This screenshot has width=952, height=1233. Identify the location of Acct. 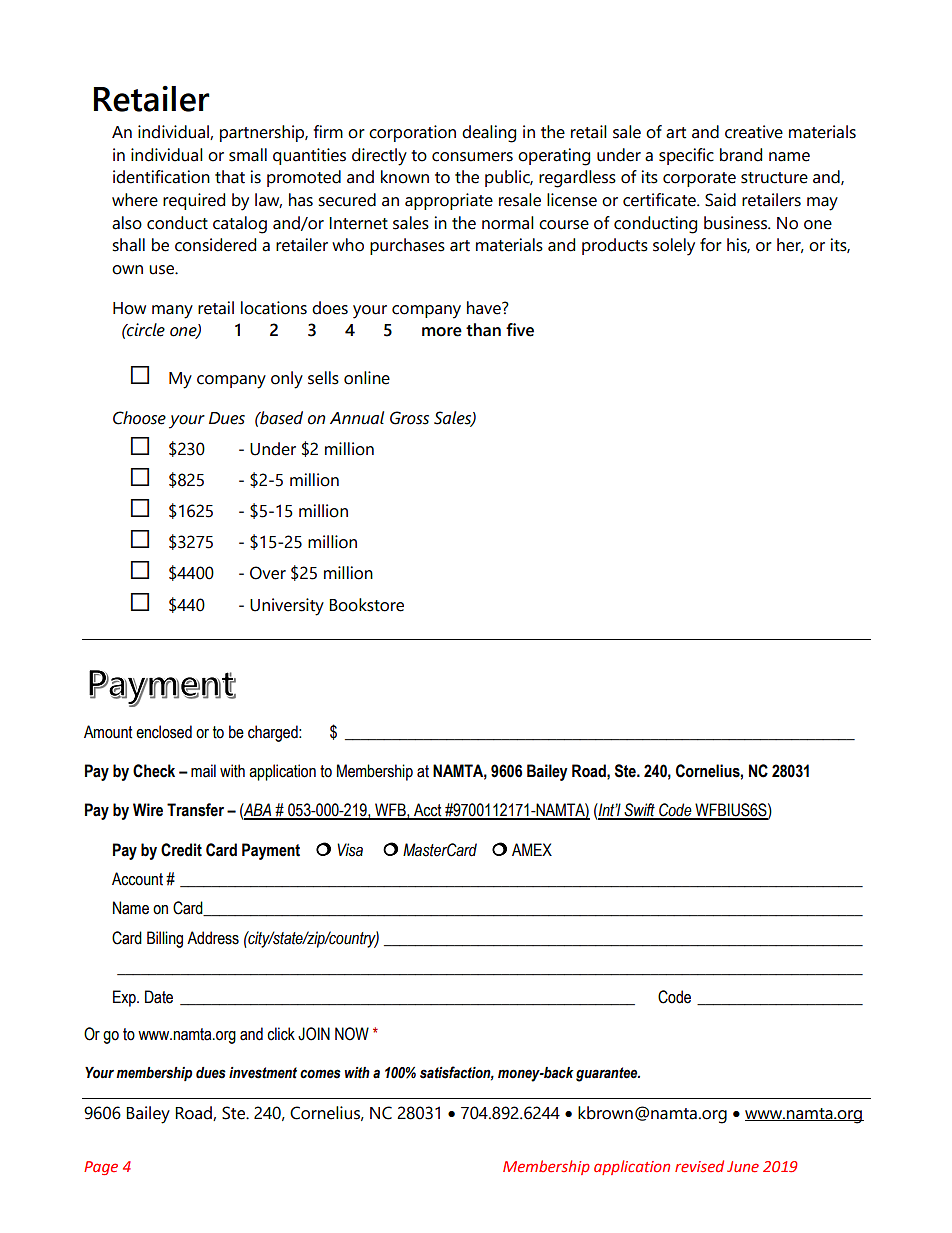
(428, 811).
